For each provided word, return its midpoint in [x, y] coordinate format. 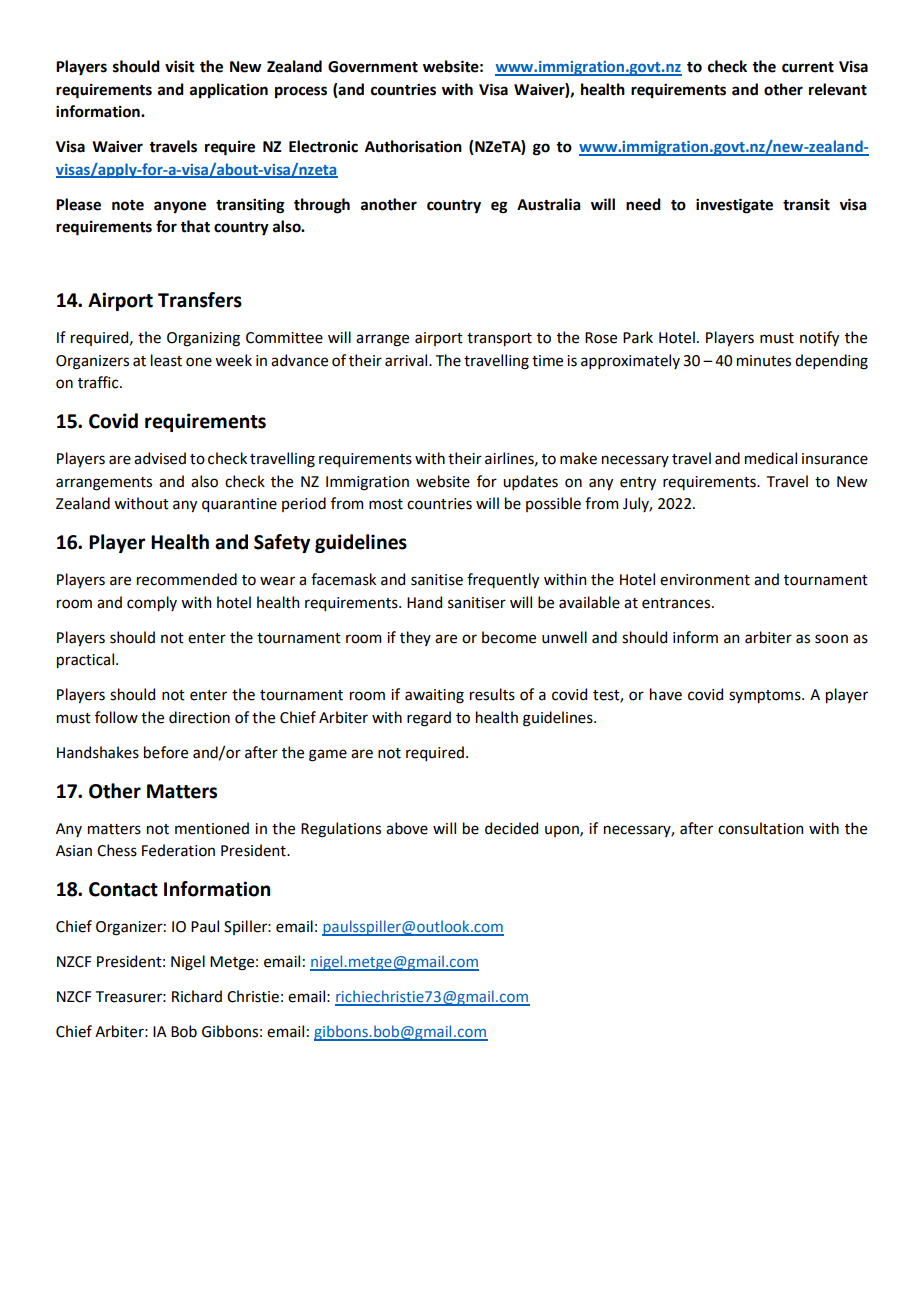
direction [199, 717]
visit [180, 66]
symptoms [766, 696]
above [407, 828]
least [166, 360]
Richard [197, 996]
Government [373, 67]
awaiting [434, 696]
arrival [407, 360]
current [808, 67]
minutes [764, 361]
